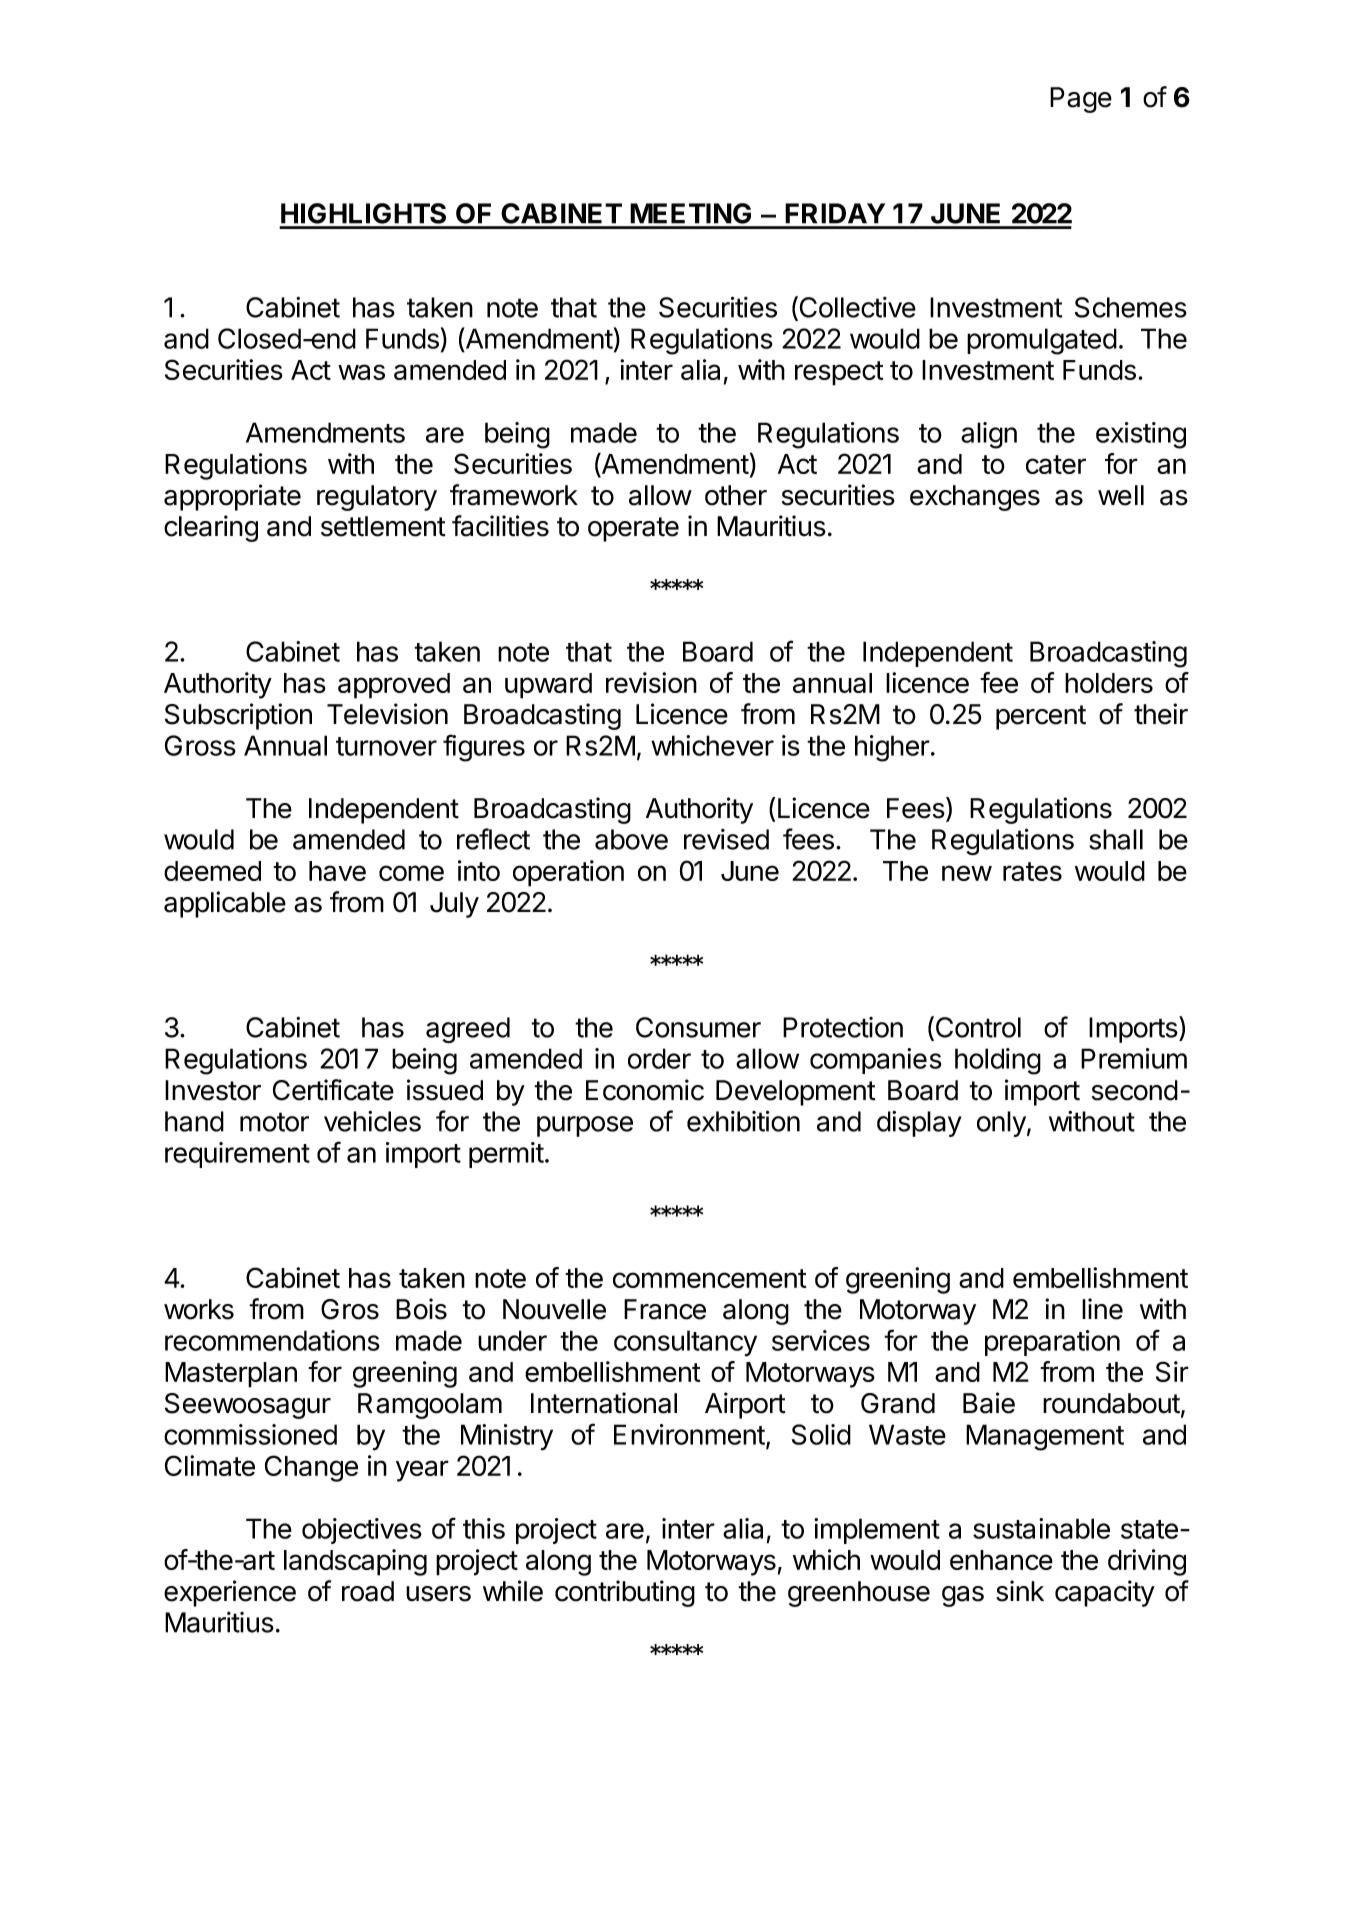  Describe the element at coordinates (337, 871) in the screenshot. I see `have` at that location.
